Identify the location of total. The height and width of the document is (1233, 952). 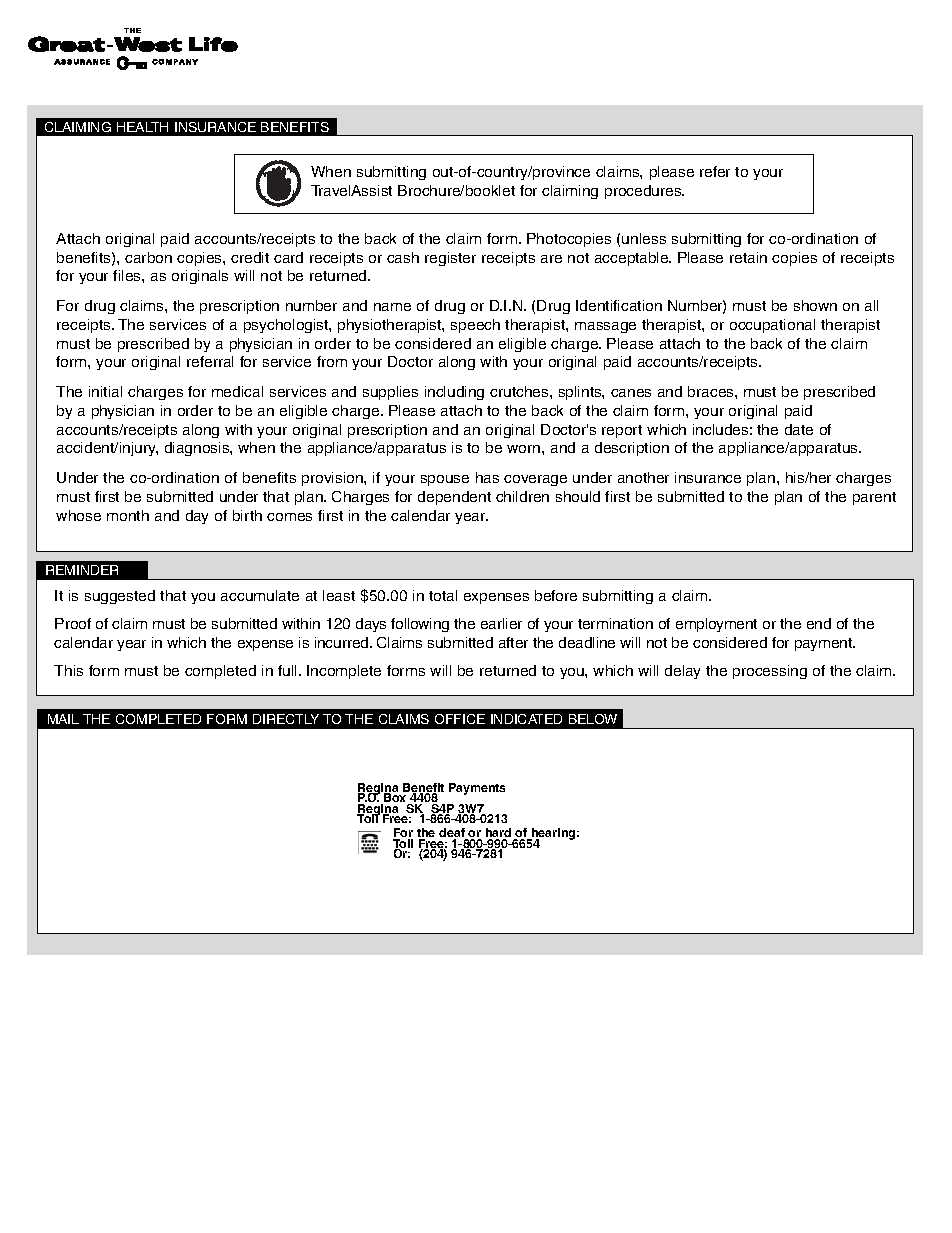
(443, 595).
